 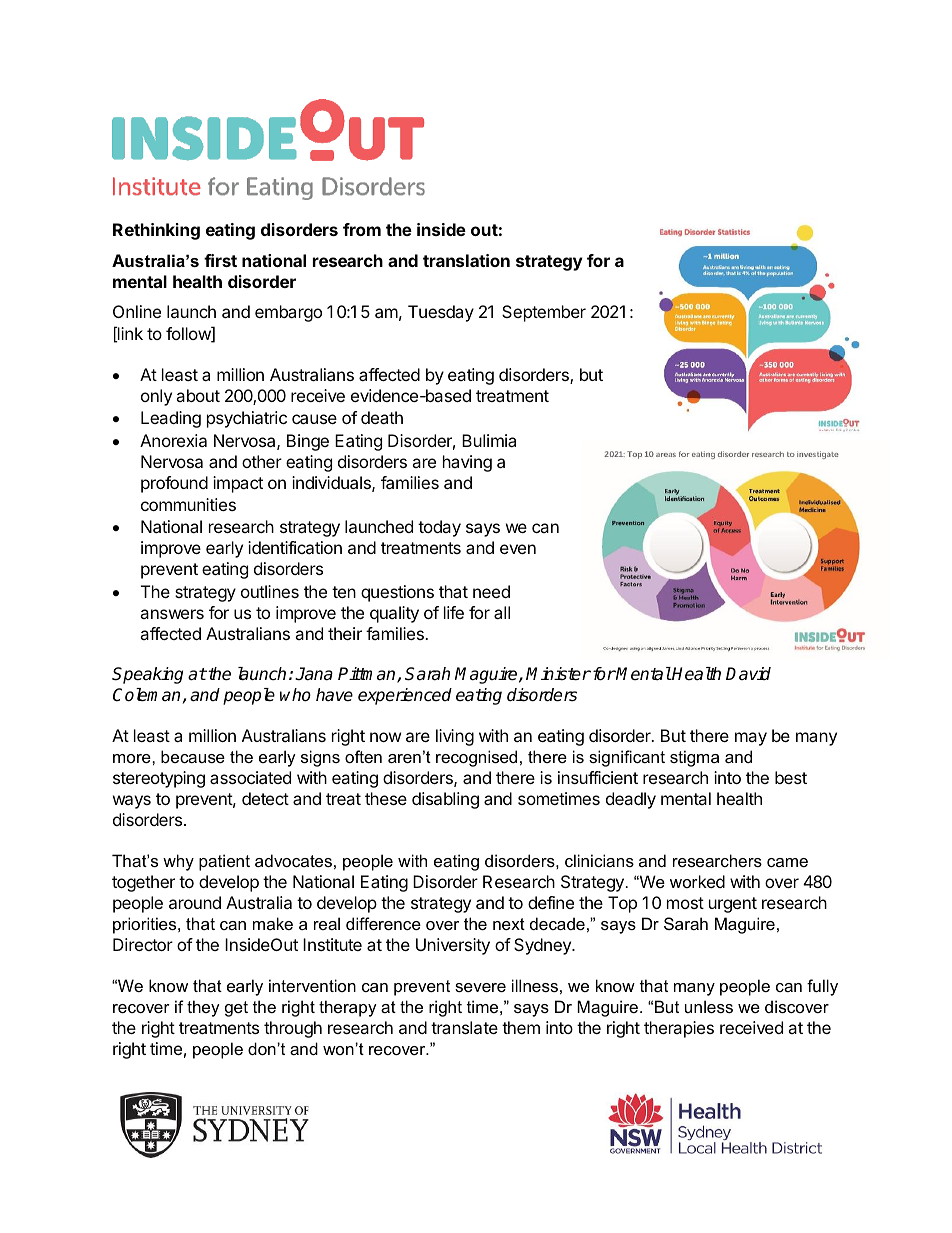 What do you see at coordinates (172, 614) in the screenshot?
I see `answers` at bounding box center [172, 614].
